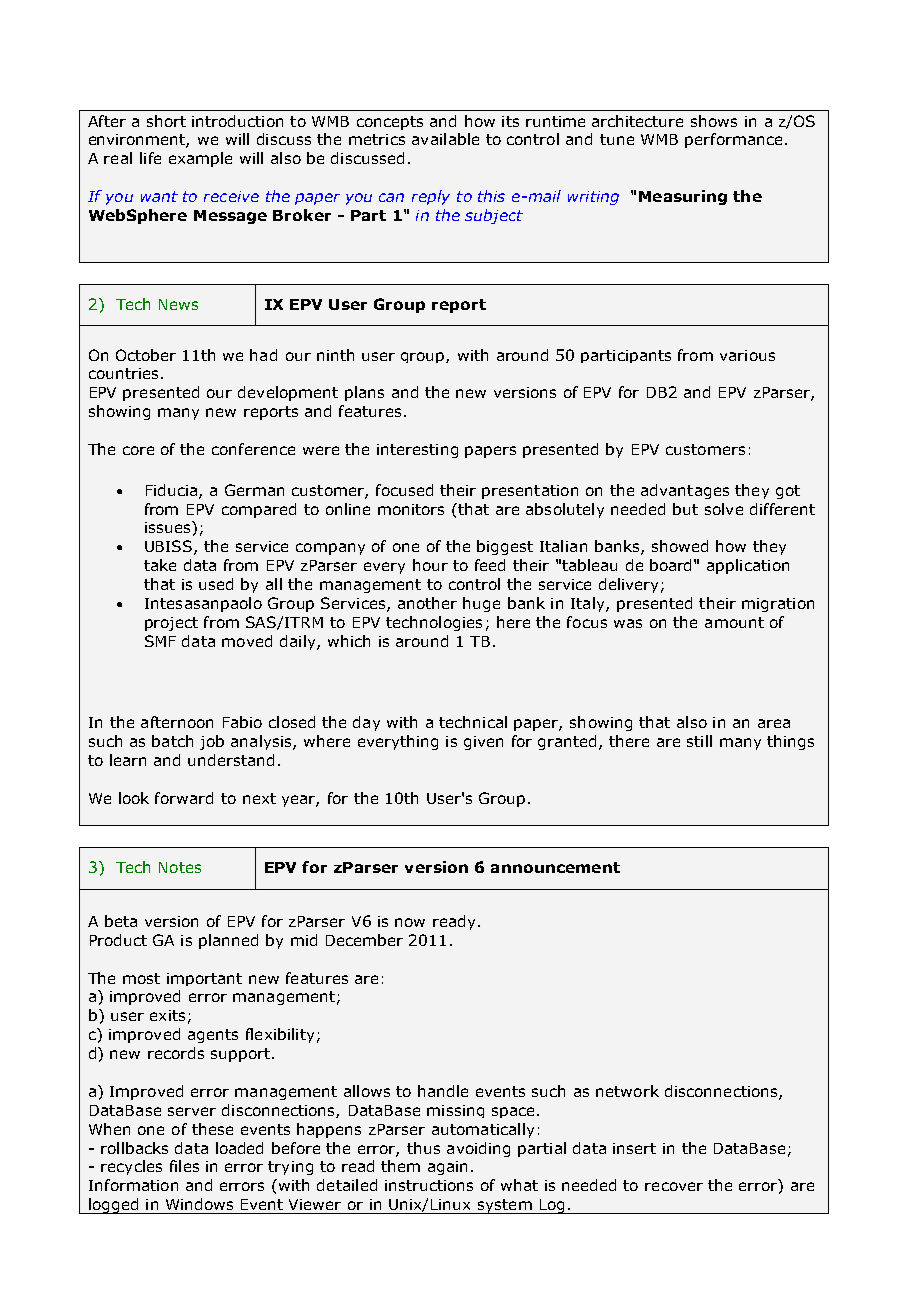 The image size is (924, 1308). What do you see at coordinates (555, 867) in the image?
I see `announcement` at bounding box center [555, 867].
